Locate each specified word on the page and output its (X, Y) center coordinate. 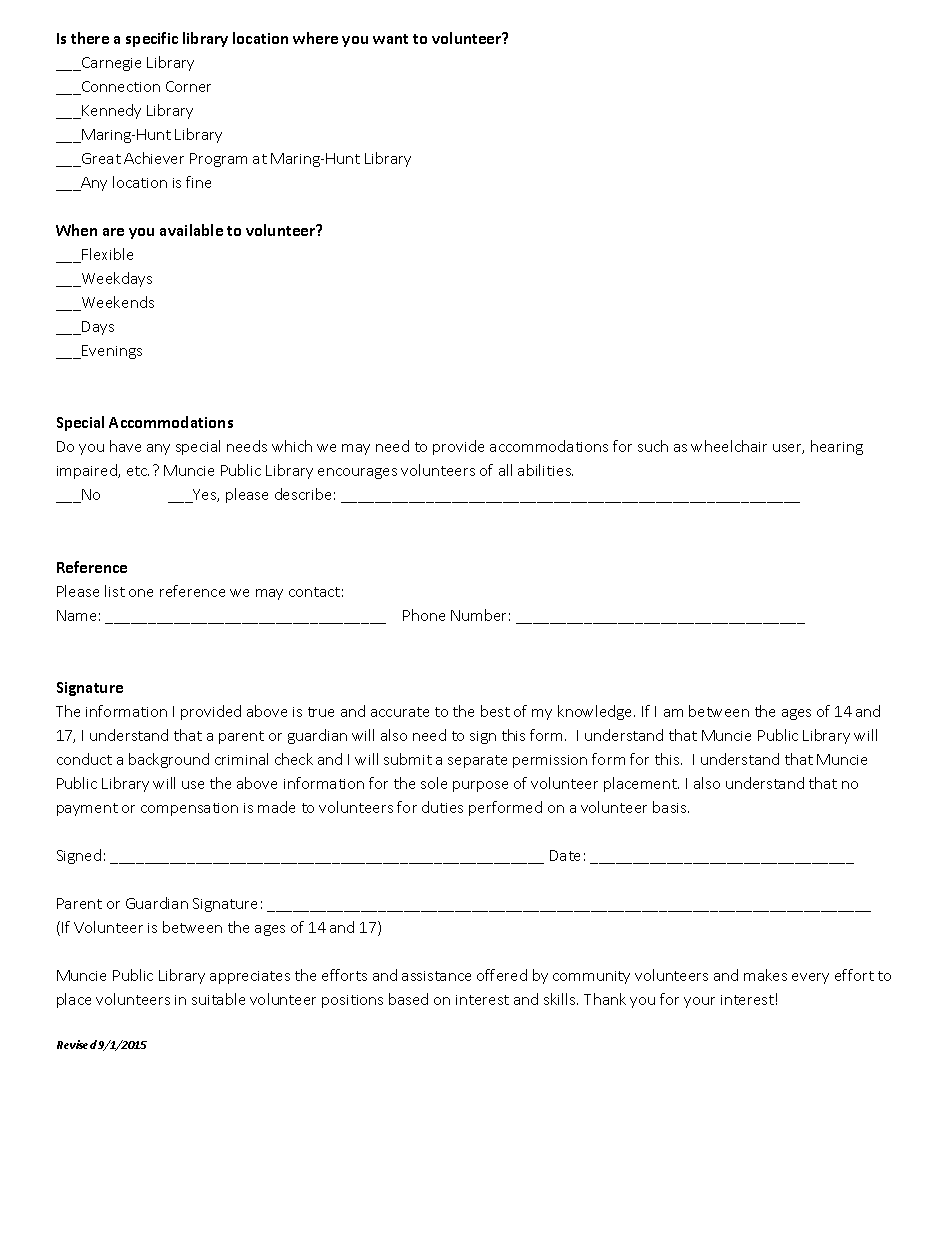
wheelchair (729, 446)
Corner (188, 86)
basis (671, 807)
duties (442, 807)
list (115, 591)
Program (218, 160)
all (505, 470)
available (191, 230)
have (125, 446)
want (390, 39)
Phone (424, 615)
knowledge (596, 712)
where (315, 38)
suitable (218, 999)
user (788, 449)
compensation (189, 809)
